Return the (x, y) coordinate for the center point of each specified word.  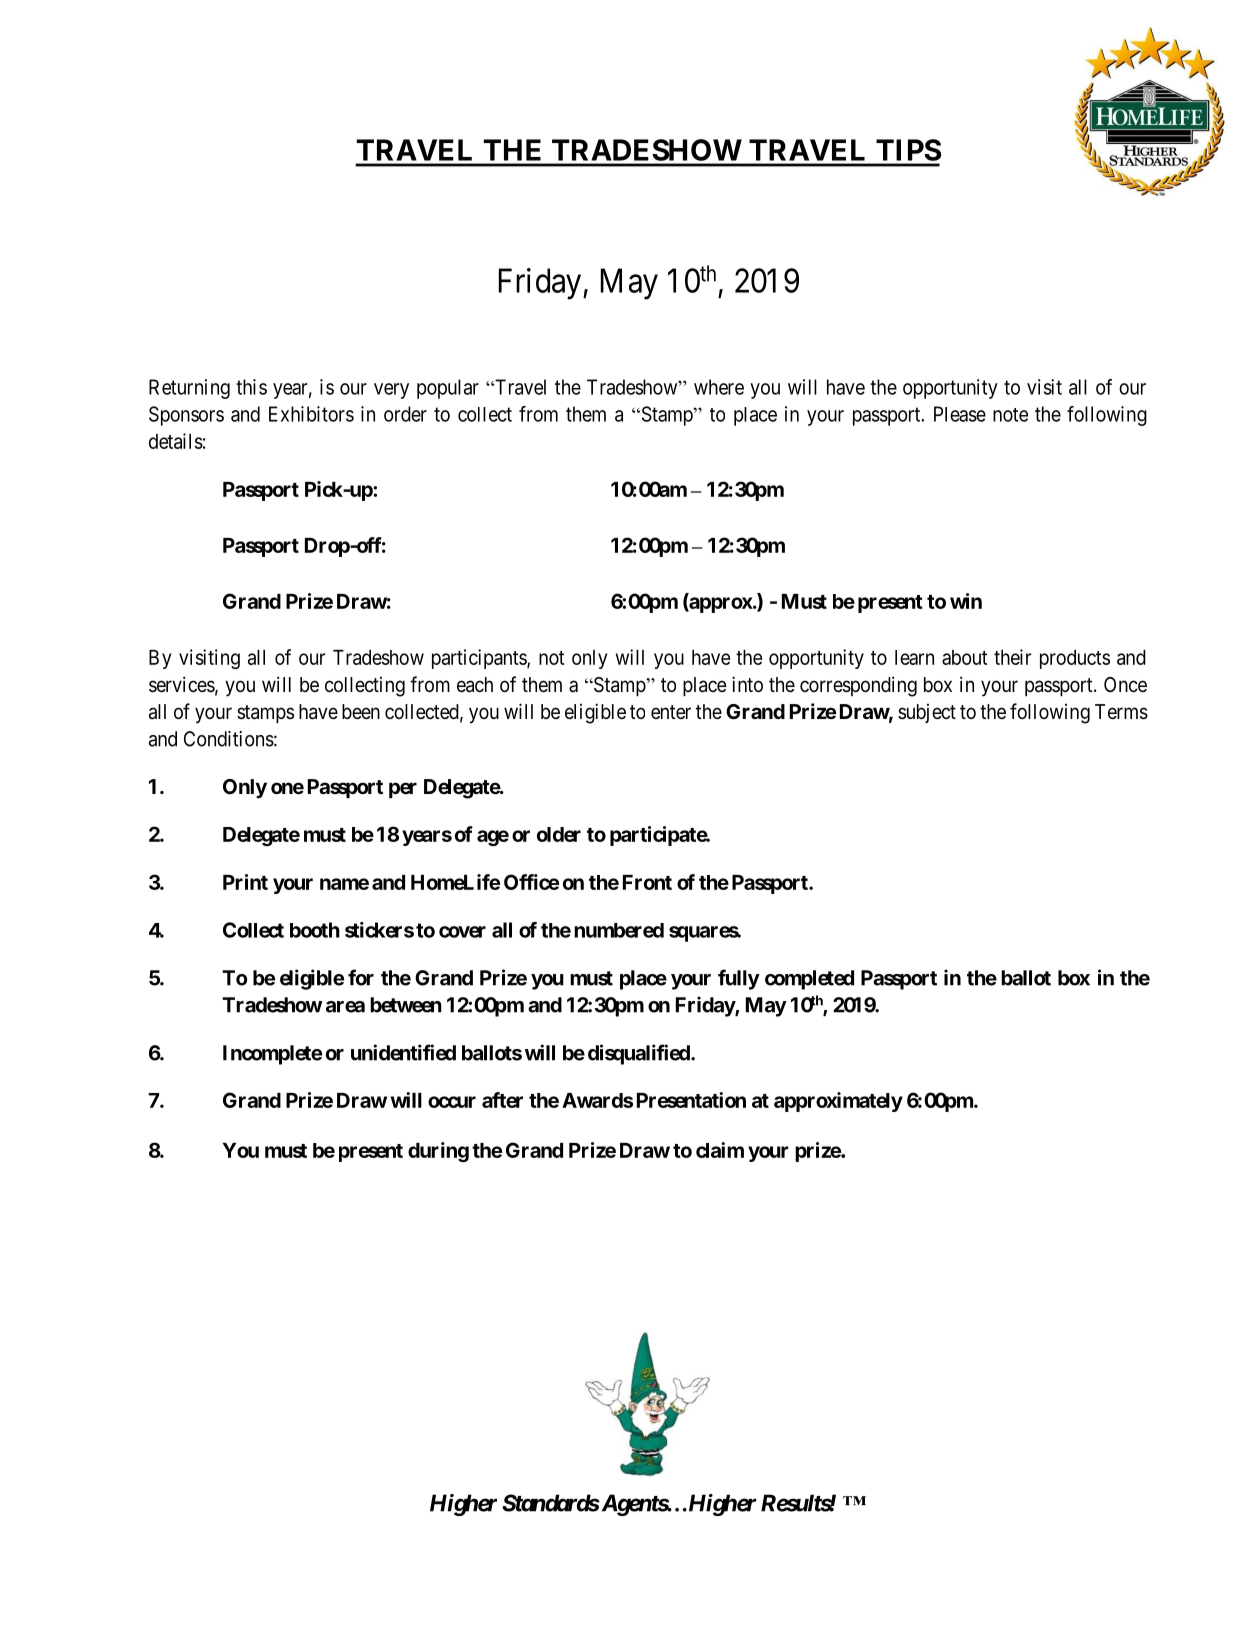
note (1010, 415)
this (251, 387)
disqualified (640, 1054)
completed (809, 980)
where (719, 387)
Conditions (229, 739)
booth (315, 930)
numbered (619, 930)
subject (927, 713)
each (475, 685)
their (1012, 657)
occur (452, 1102)
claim (720, 1150)
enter (671, 712)
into (747, 684)
